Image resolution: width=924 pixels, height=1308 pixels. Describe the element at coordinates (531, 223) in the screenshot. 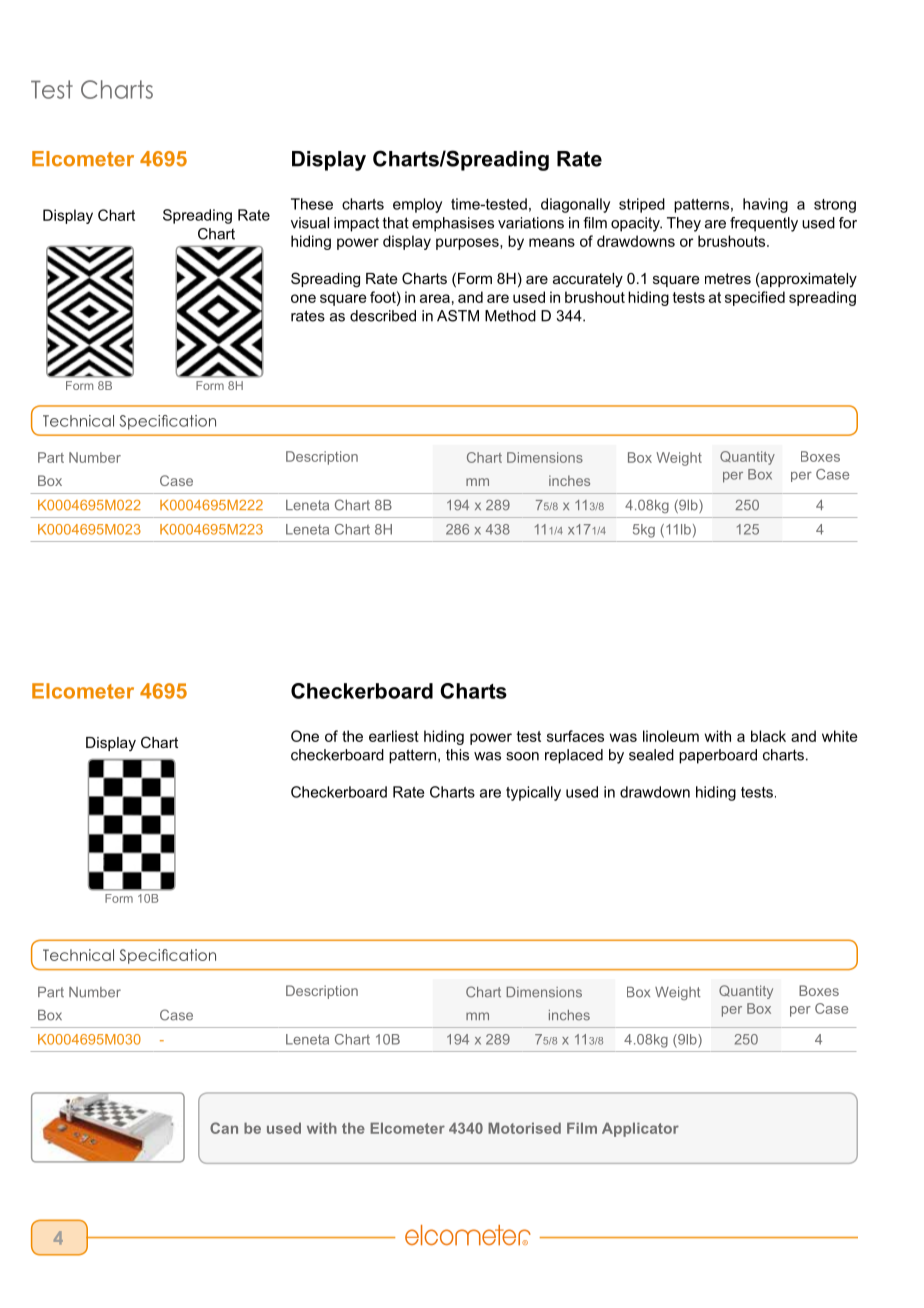

I see `variations` at that location.
